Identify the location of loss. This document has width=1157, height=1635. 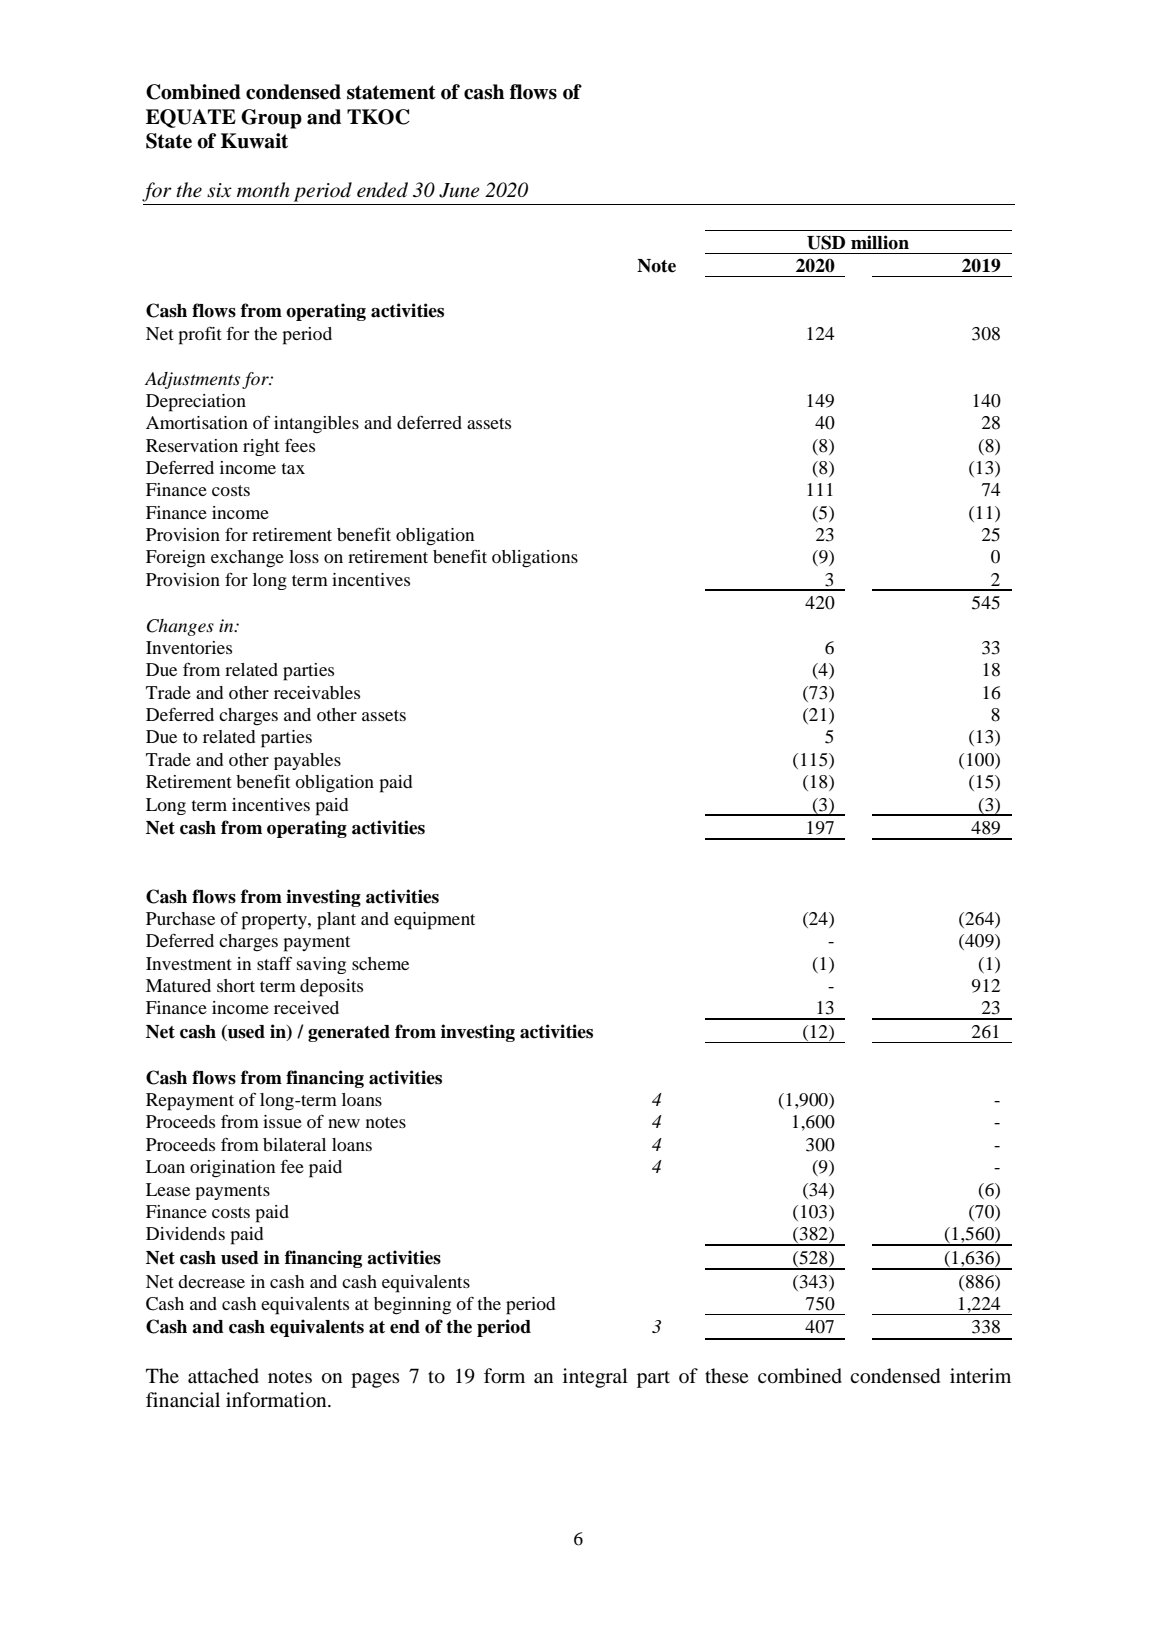
(304, 556).
